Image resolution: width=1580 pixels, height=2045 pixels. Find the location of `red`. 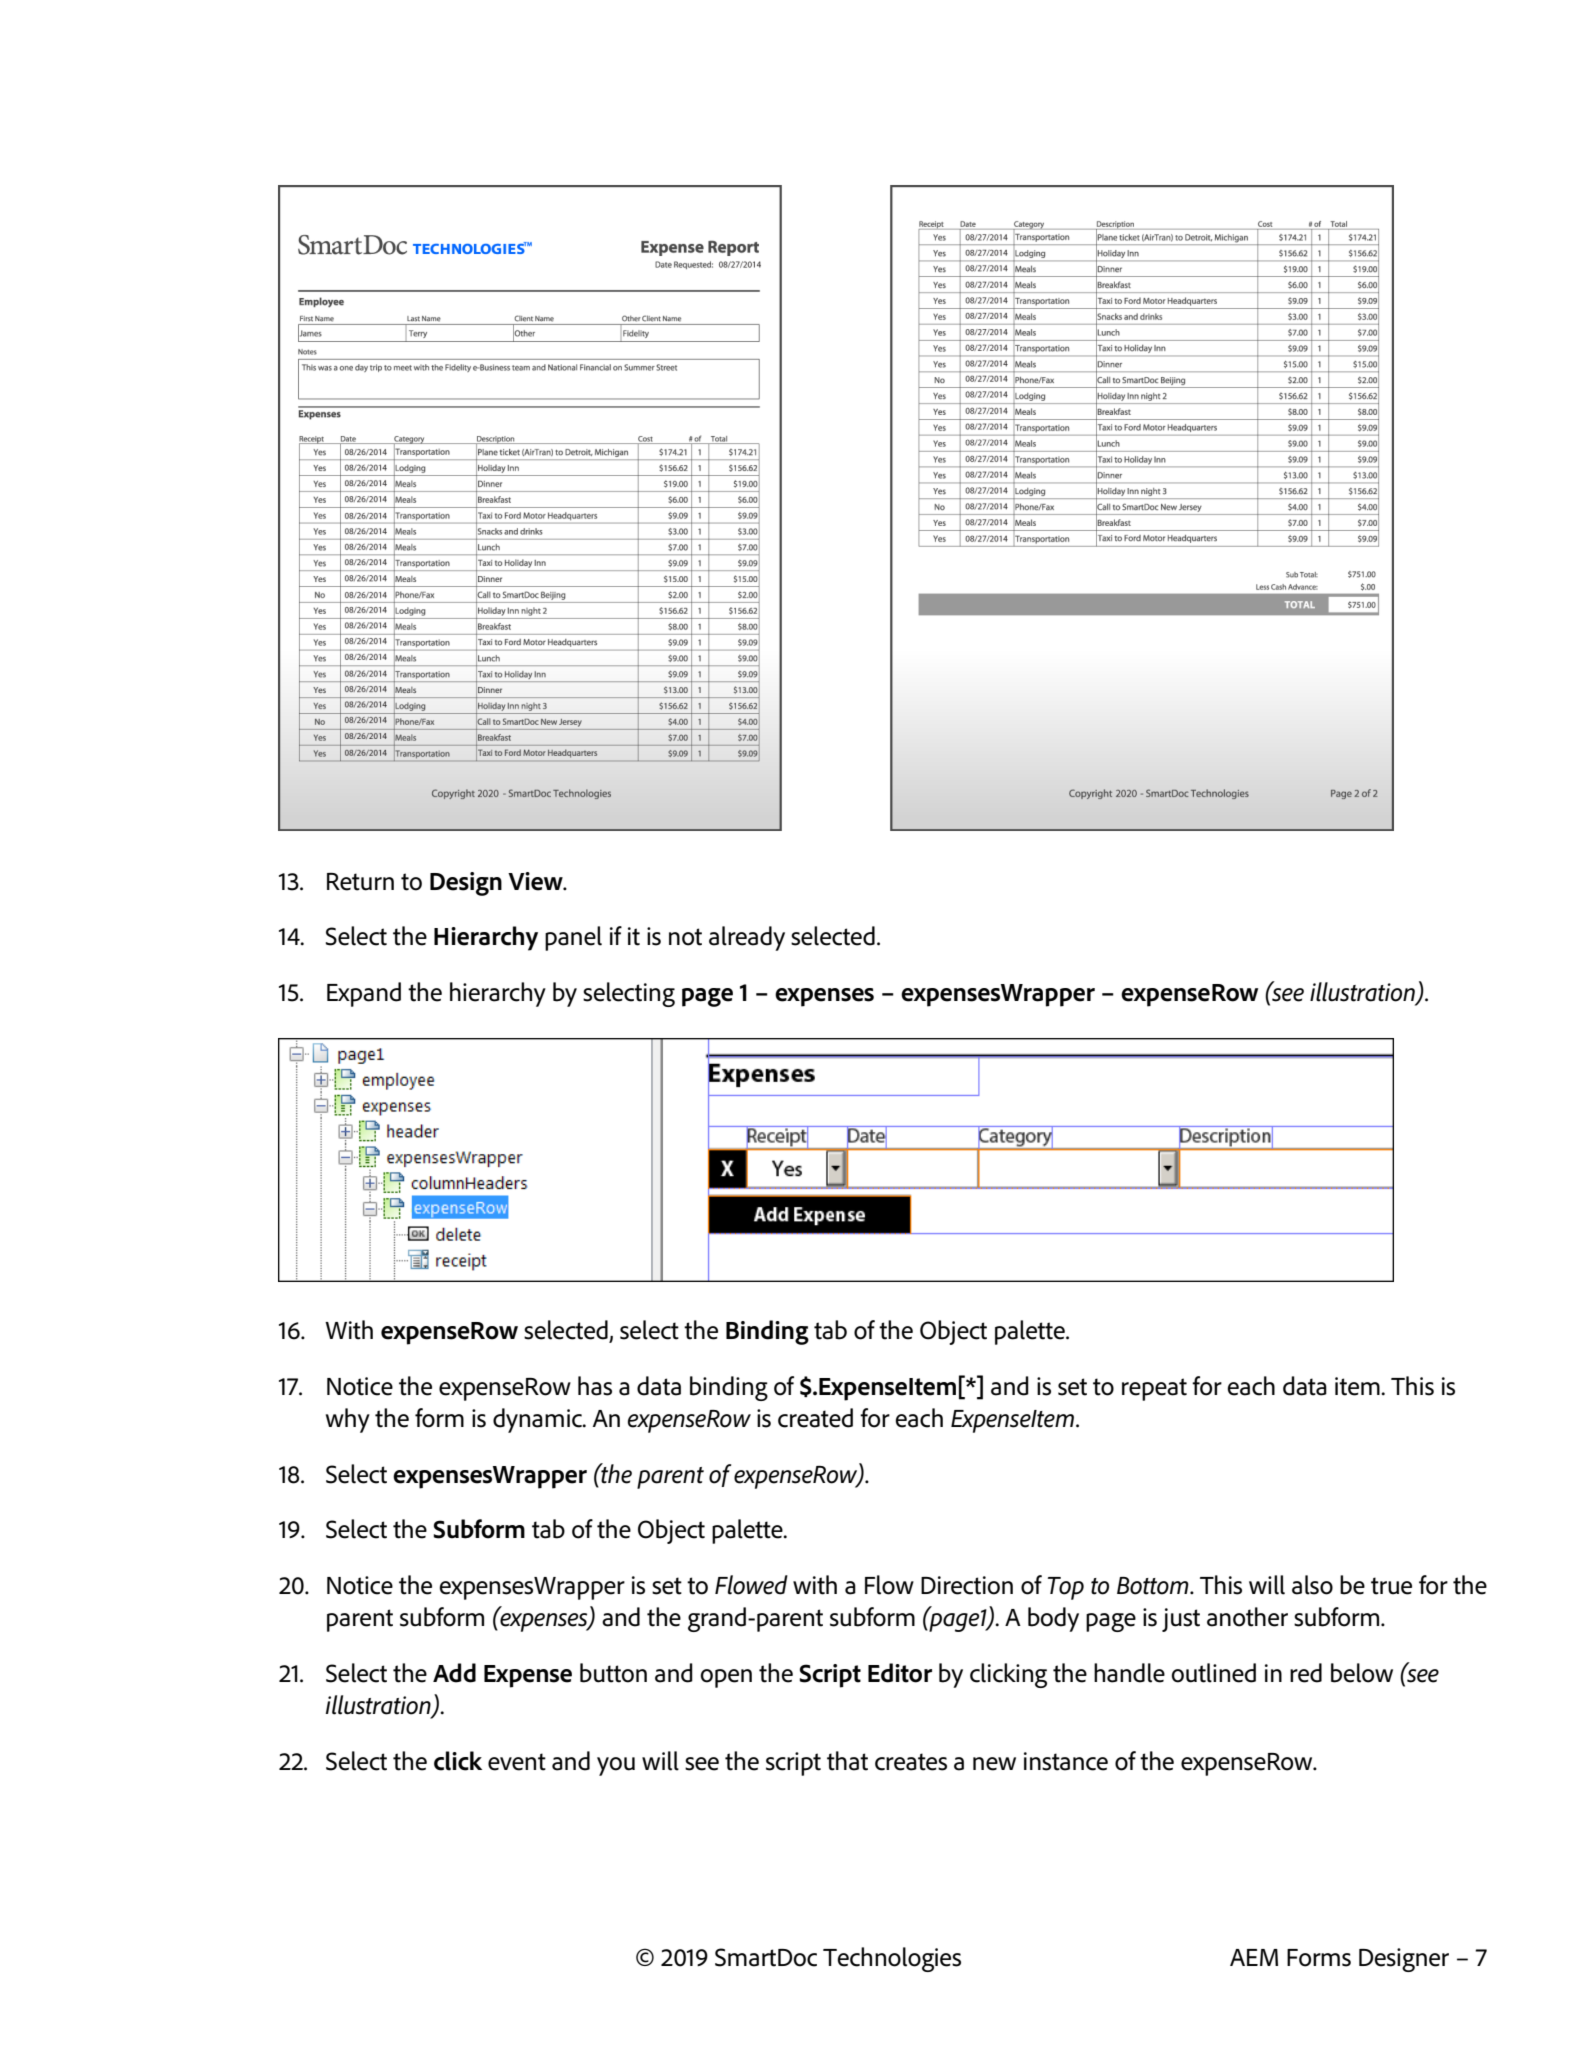

red is located at coordinates (1306, 1673).
